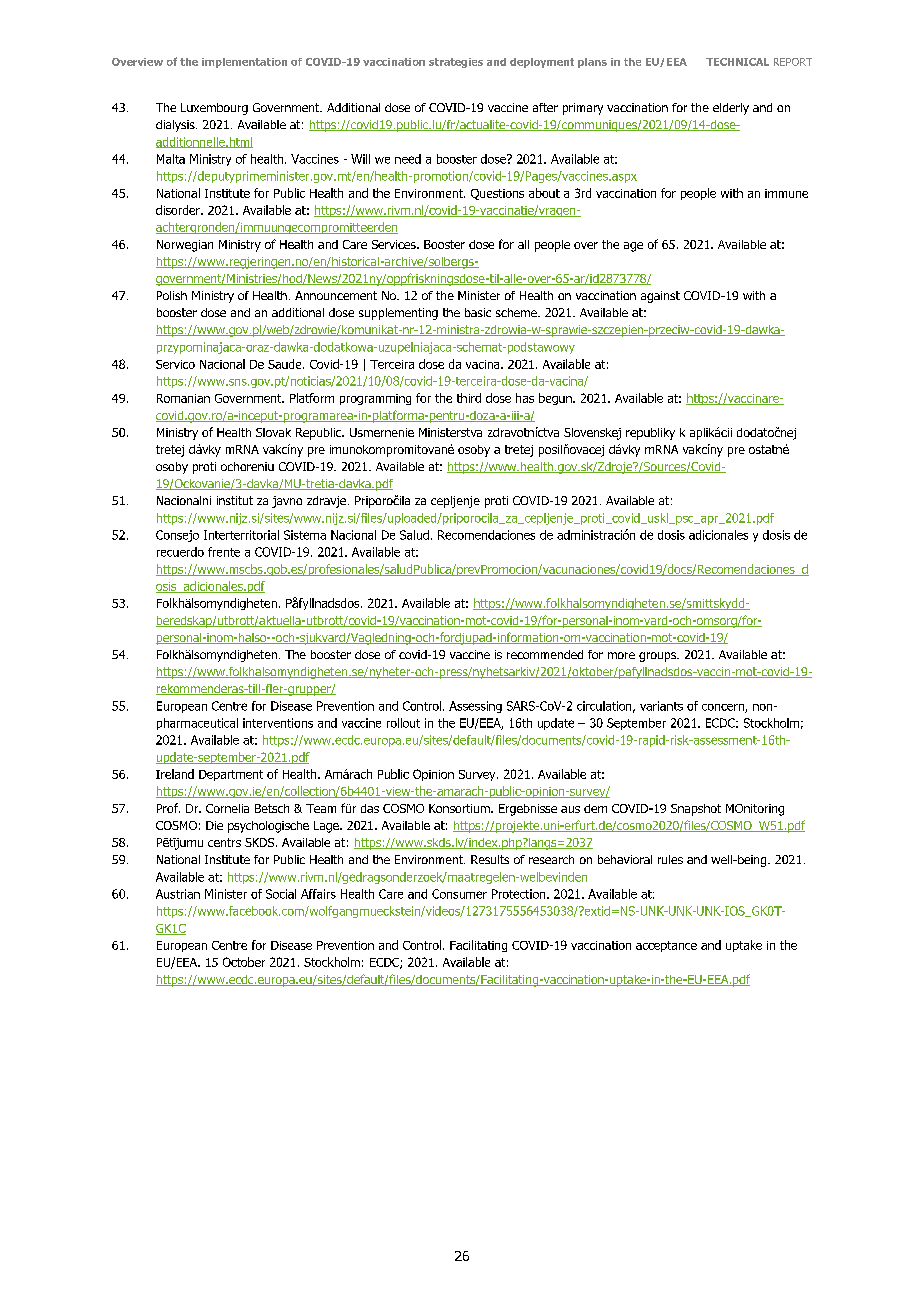  Describe the element at coordinates (244, 63) in the image. I see `implementation` at that location.
